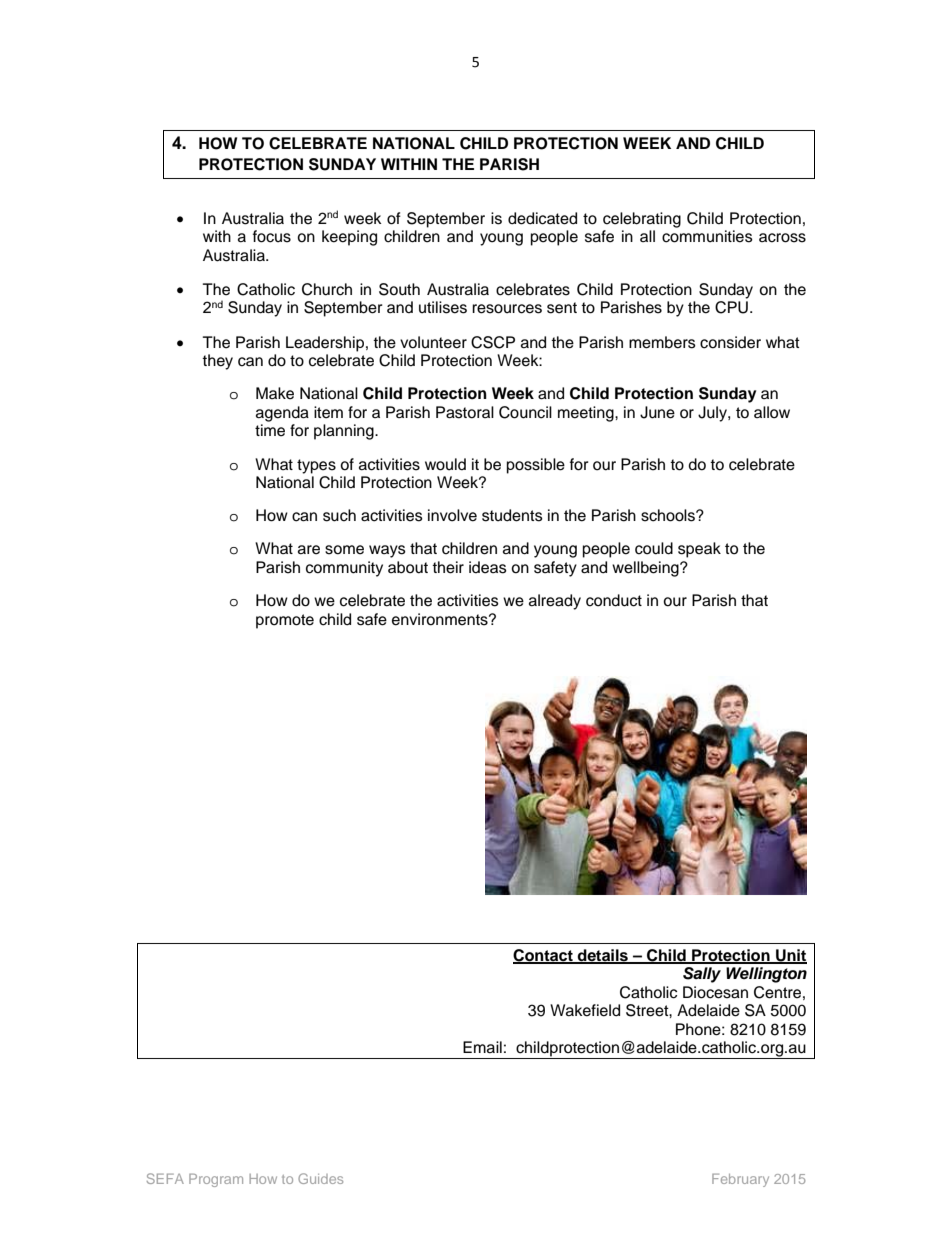  What do you see at coordinates (285, 621) in the screenshot?
I see `promote` at bounding box center [285, 621].
